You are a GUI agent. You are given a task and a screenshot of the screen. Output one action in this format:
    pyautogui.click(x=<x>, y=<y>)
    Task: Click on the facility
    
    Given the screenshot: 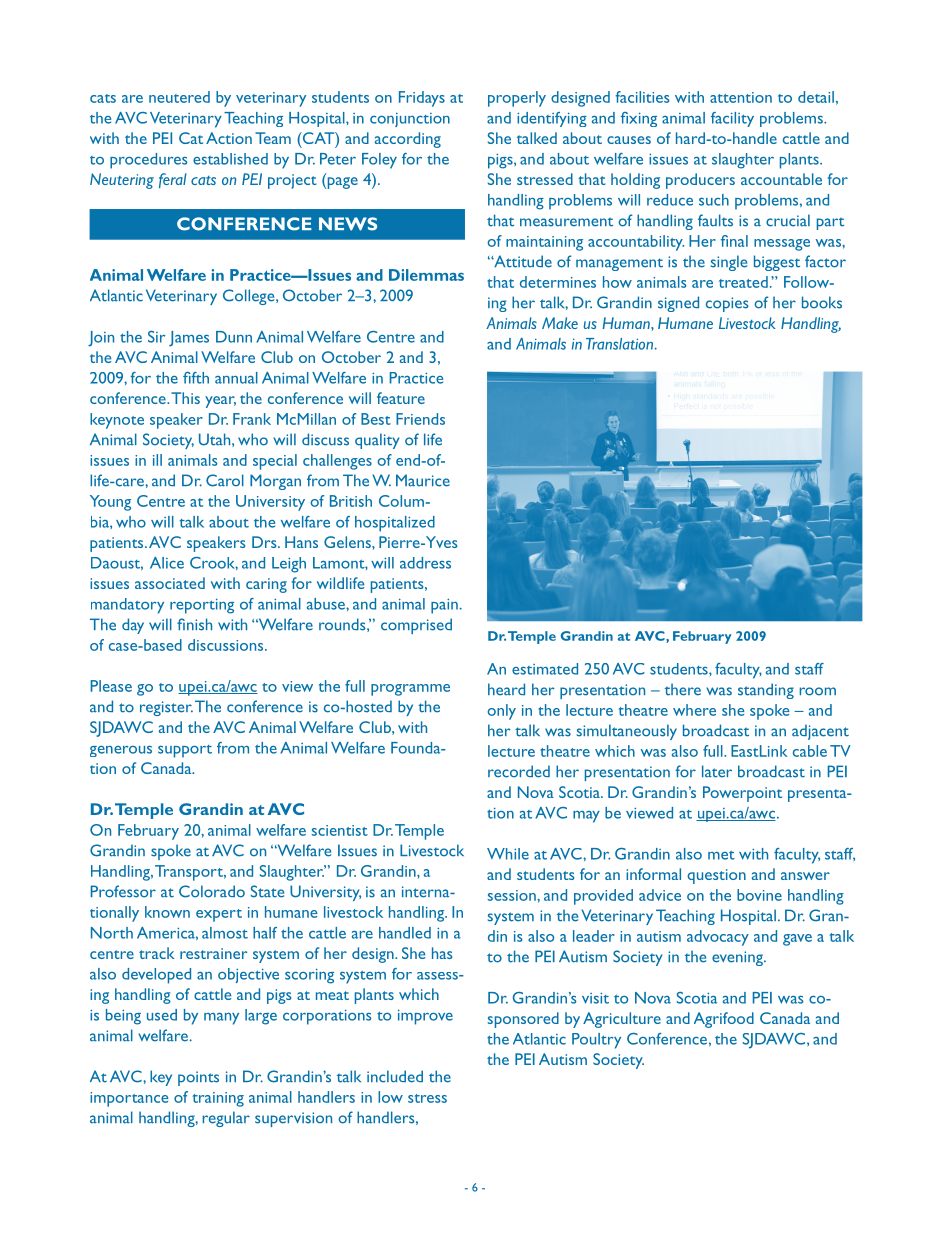 What is the action you would take?
    pyautogui.click(x=732, y=119)
